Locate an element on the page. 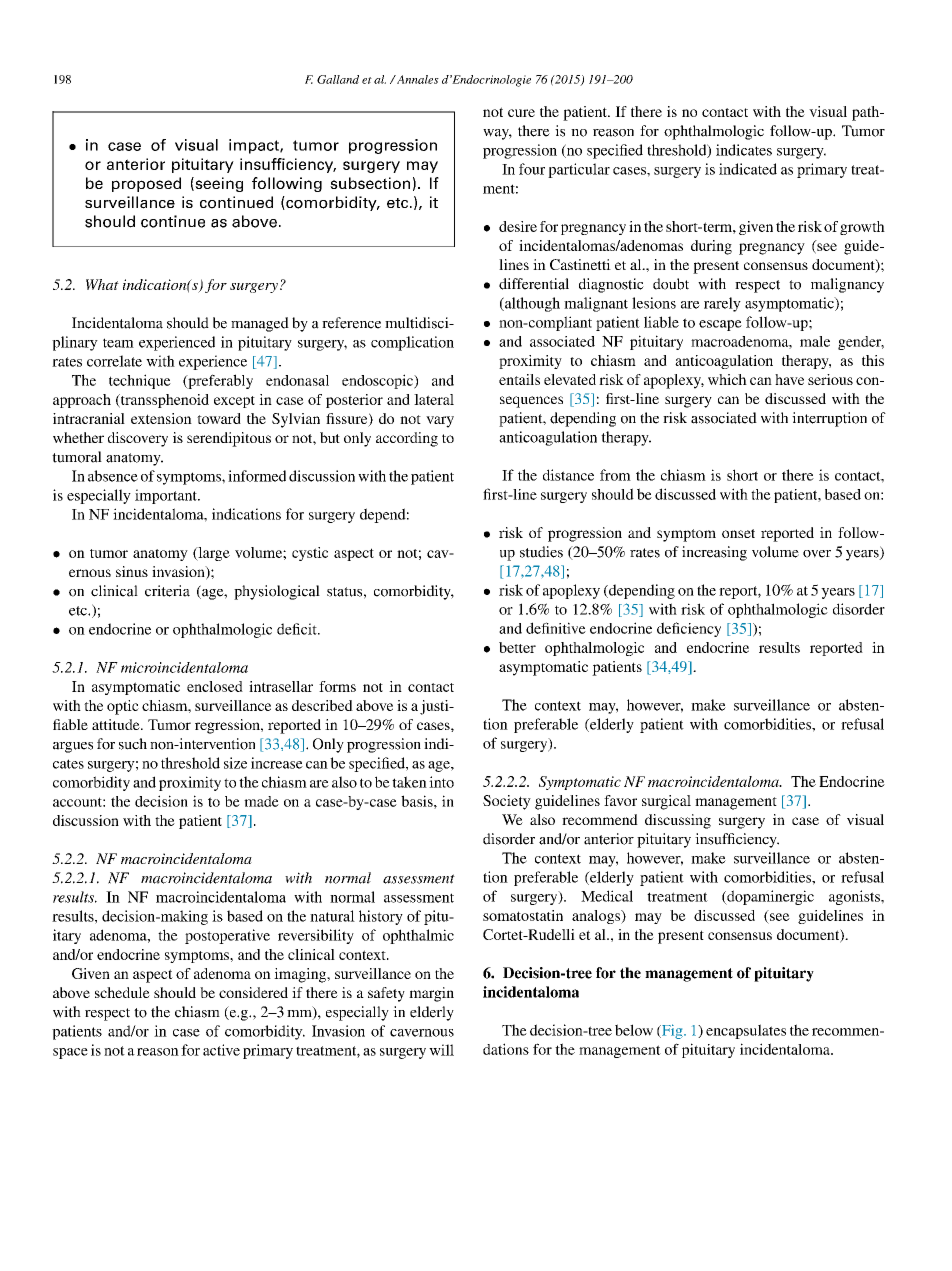  have is located at coordinates (789, 379).
